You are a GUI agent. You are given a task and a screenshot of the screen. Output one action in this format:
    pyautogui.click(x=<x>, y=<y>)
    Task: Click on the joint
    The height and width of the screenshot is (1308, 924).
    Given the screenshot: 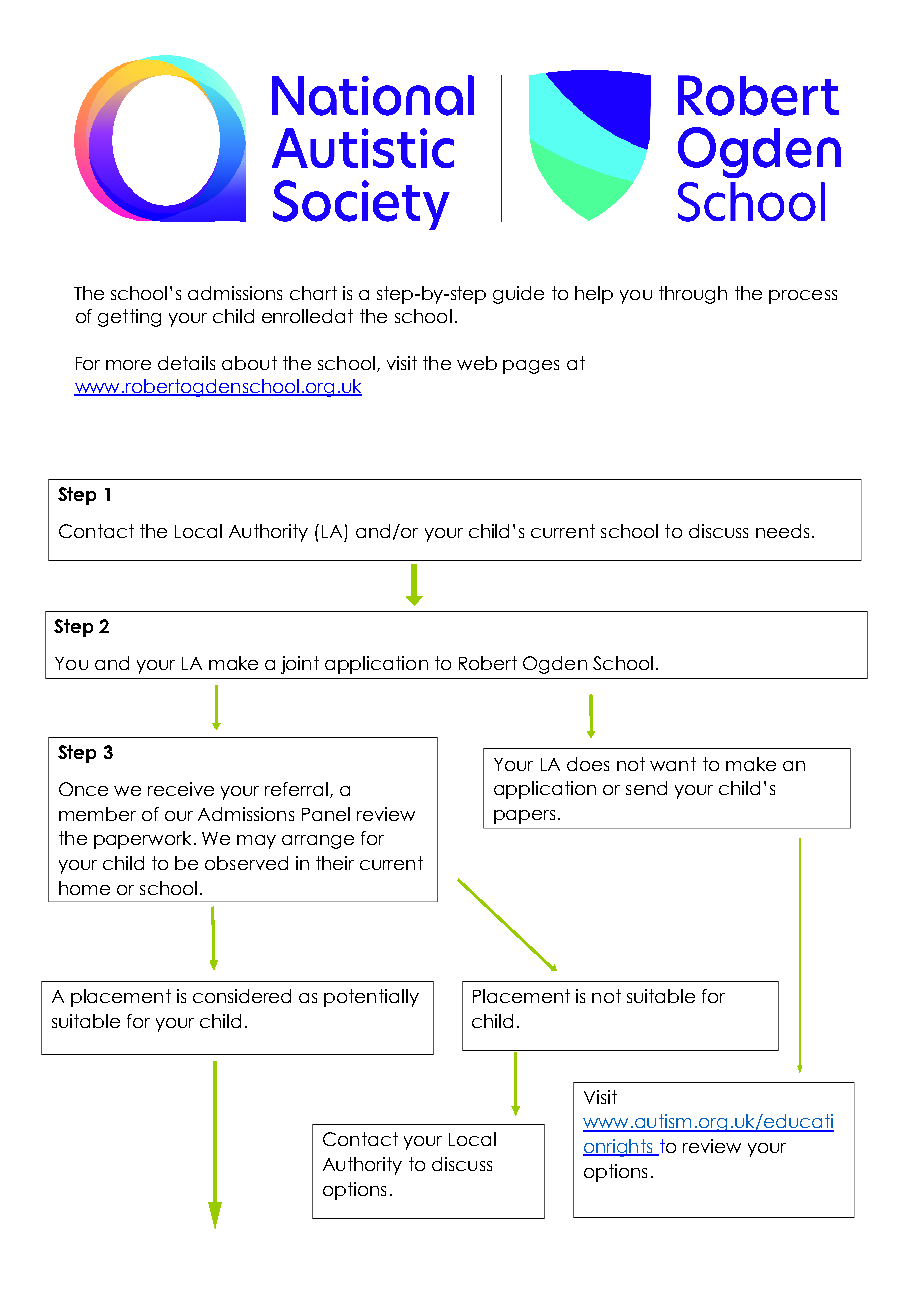 What is the action you would take?
    pyautogui.click(x=300, y=665)
